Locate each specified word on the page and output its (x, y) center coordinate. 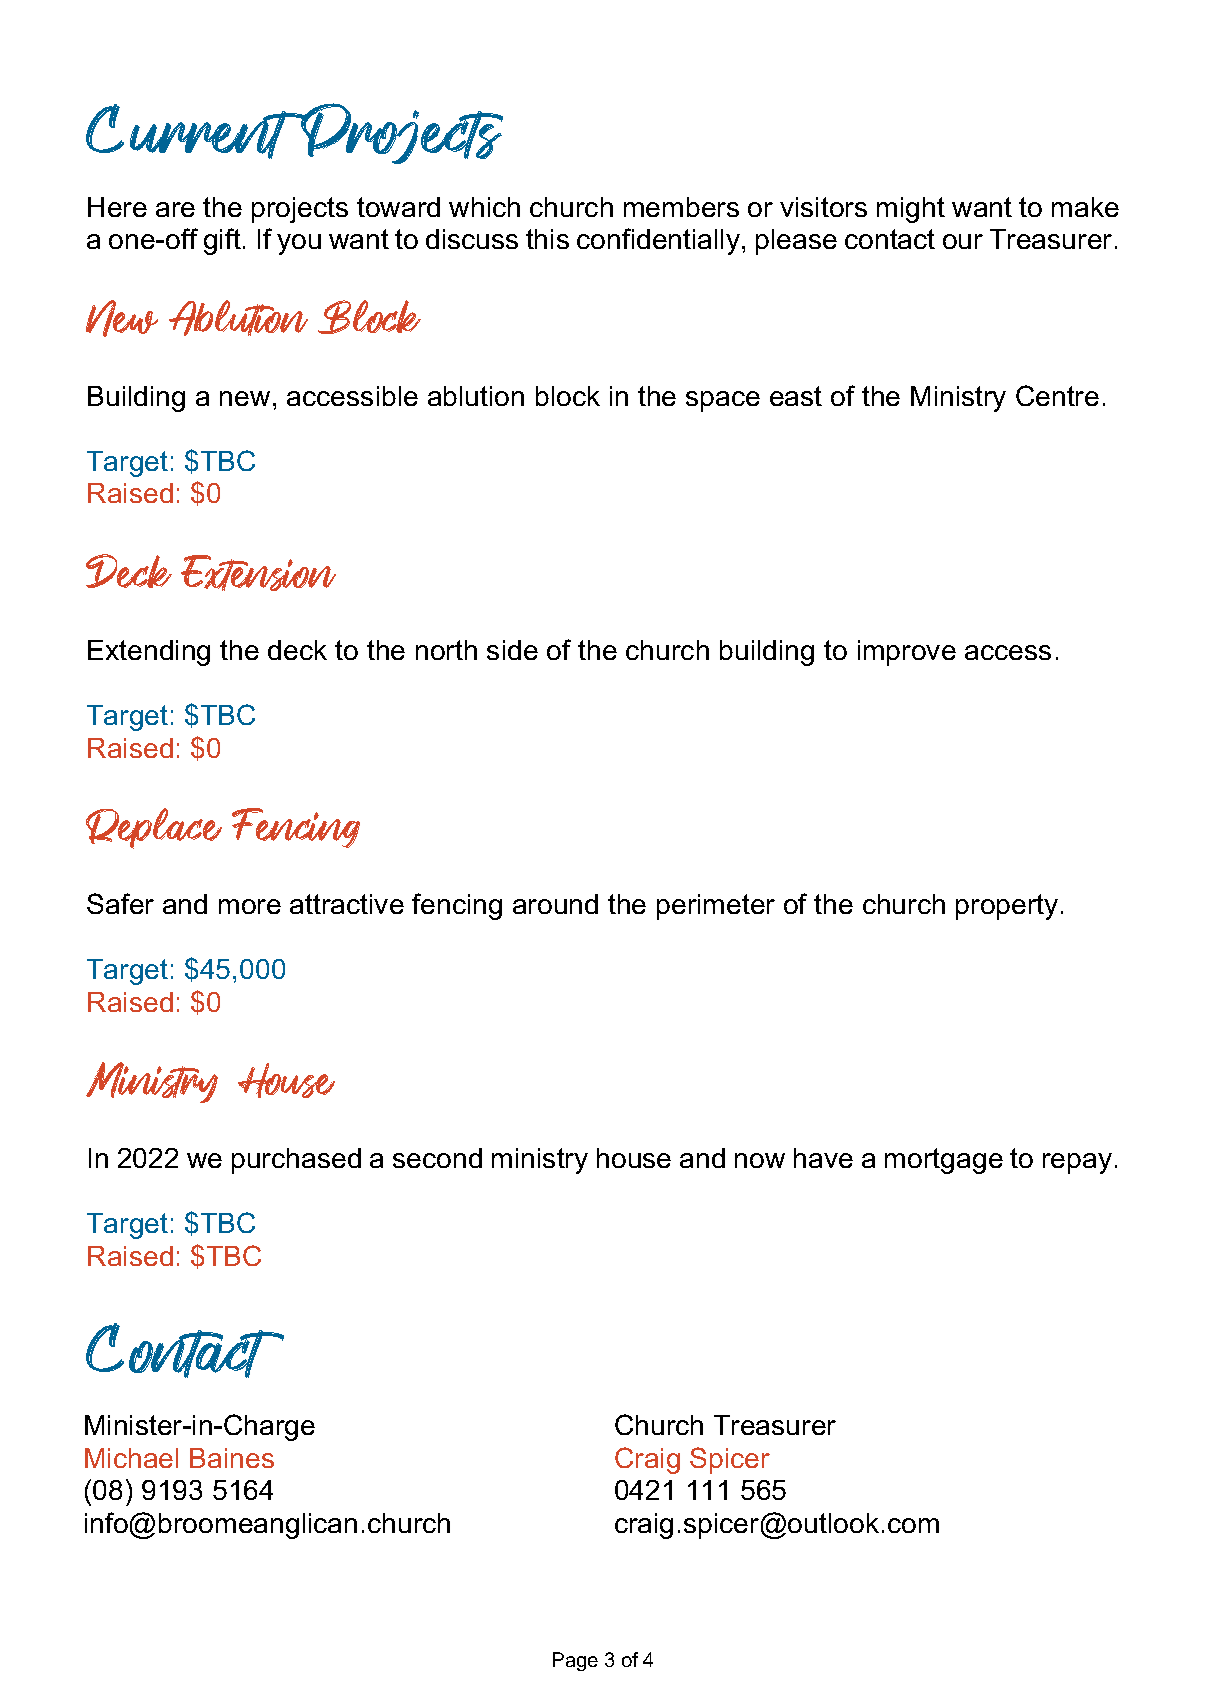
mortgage (944, 1161)
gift (222, 241)
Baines (232, 1458)
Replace (154, 828)
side (512, 650)
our (963, 241)
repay (1077, 1163)
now (760, 1160)
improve (907, 653)
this (547, 239)
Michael (131, 1458)
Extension (258, 573)
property (1007, 907)
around (555, 904)
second (437, 1158)
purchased (296, 1161)
